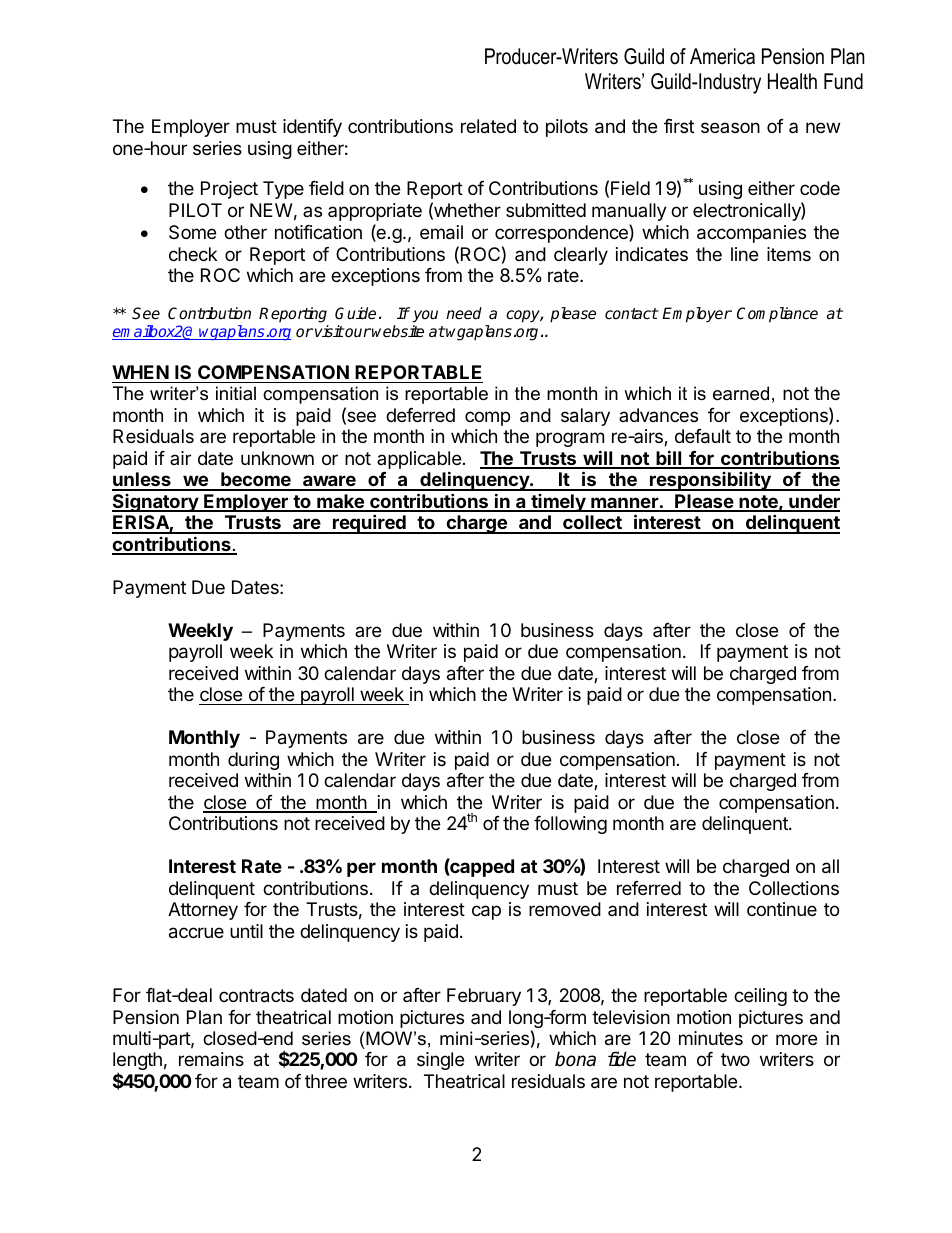  I want to click on remains, so click(211, 1059).
